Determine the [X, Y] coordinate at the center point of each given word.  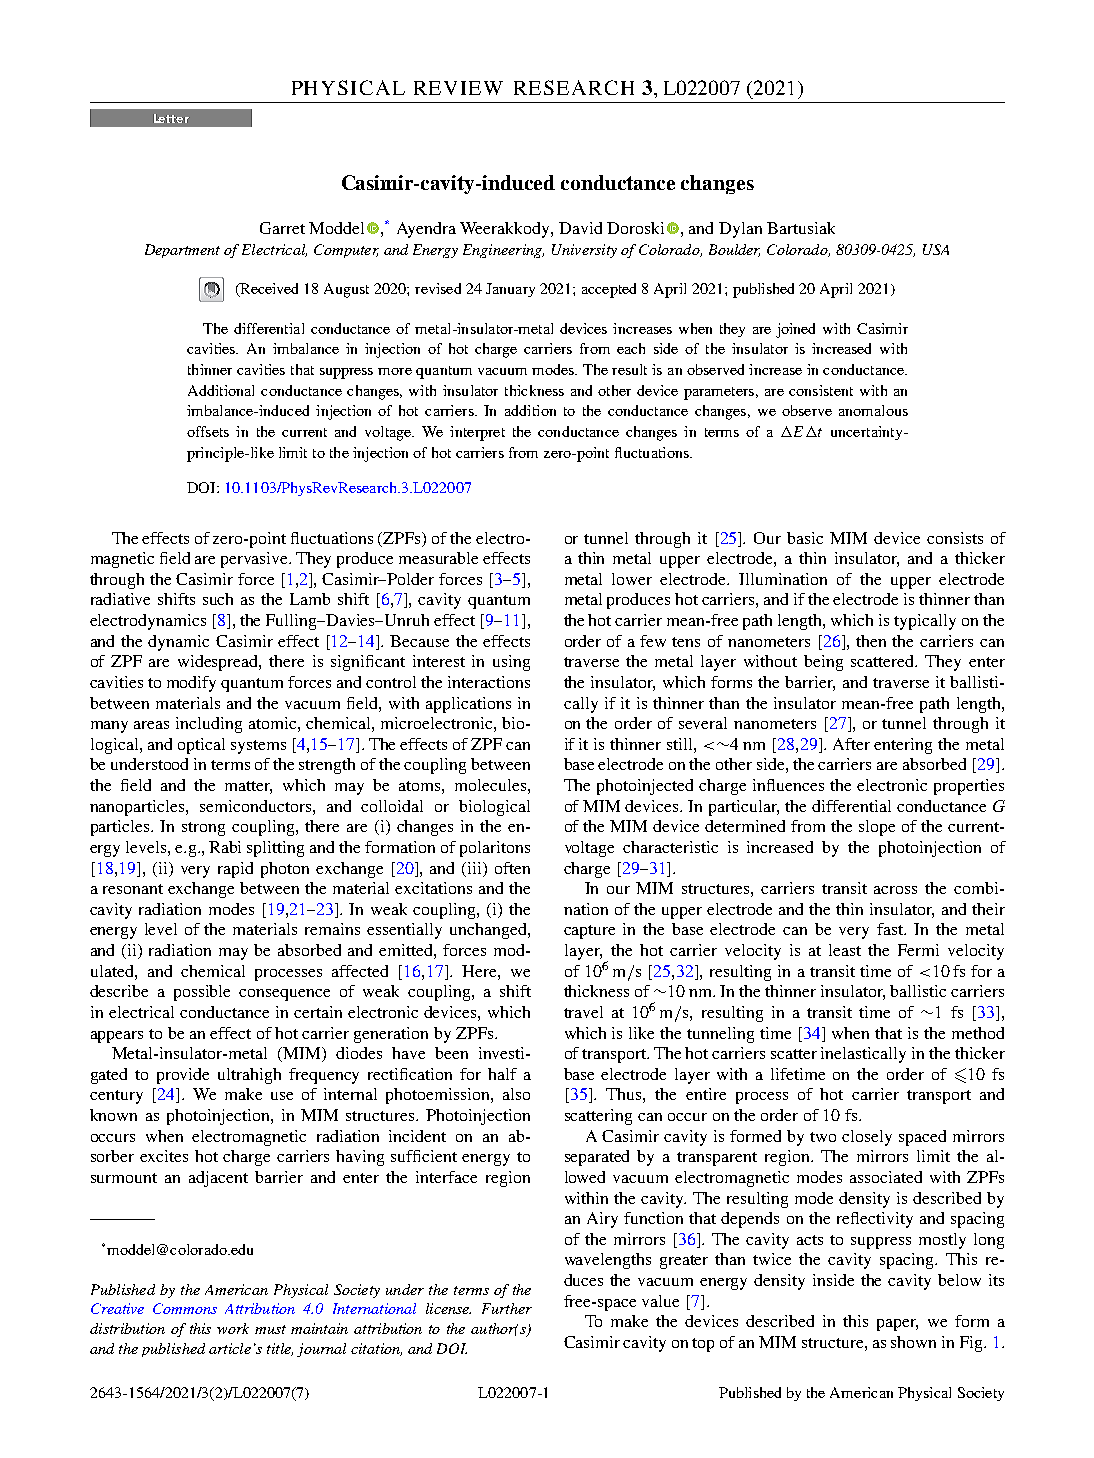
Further [507, 1308]
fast [891, 929]
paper [897, 1325]
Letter [171, 118]
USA [936, 249]
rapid [235, 870]
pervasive [256, 560]
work [233, 1328]
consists [955, 538]
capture [589, 932]
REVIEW [458, 88]
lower [632, 579]
